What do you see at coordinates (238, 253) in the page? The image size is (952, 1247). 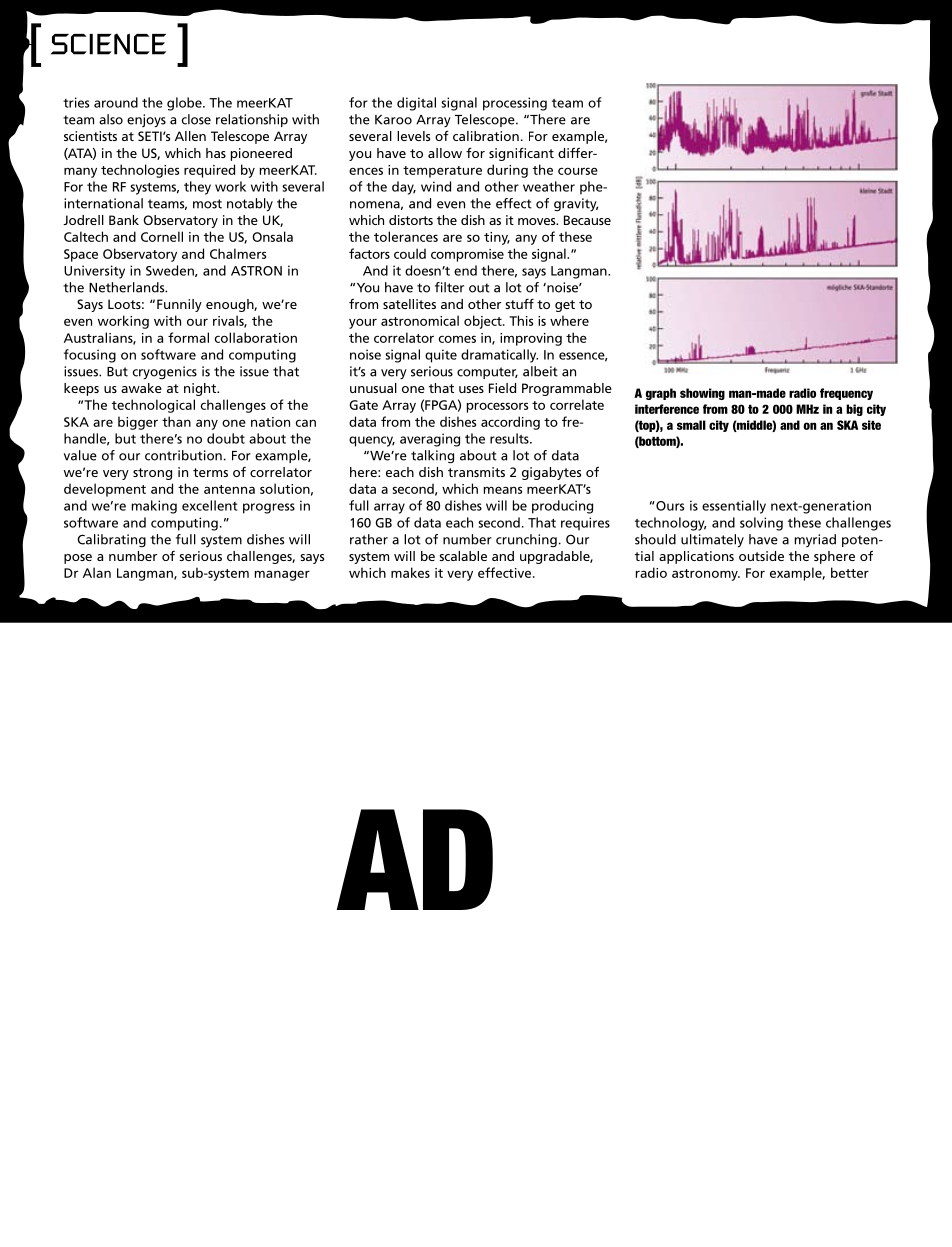 I see `Chalmers` at bounding box center [238, 253].
